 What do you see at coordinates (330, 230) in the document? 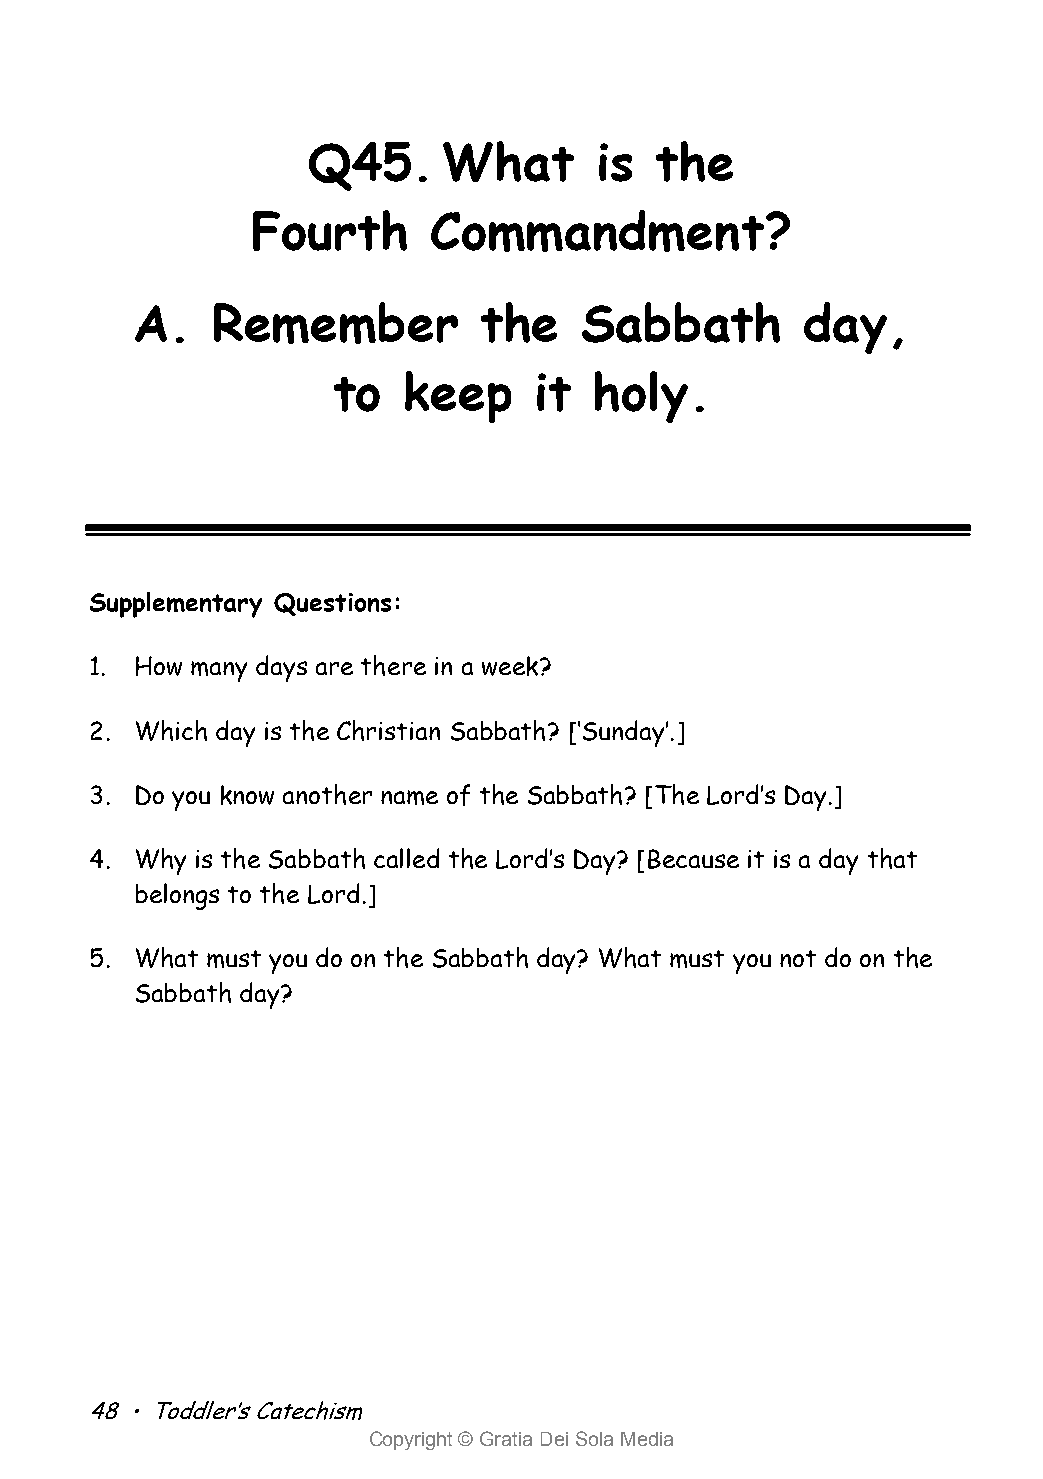
I see `Fourth` at bounding box center [330, 230].
